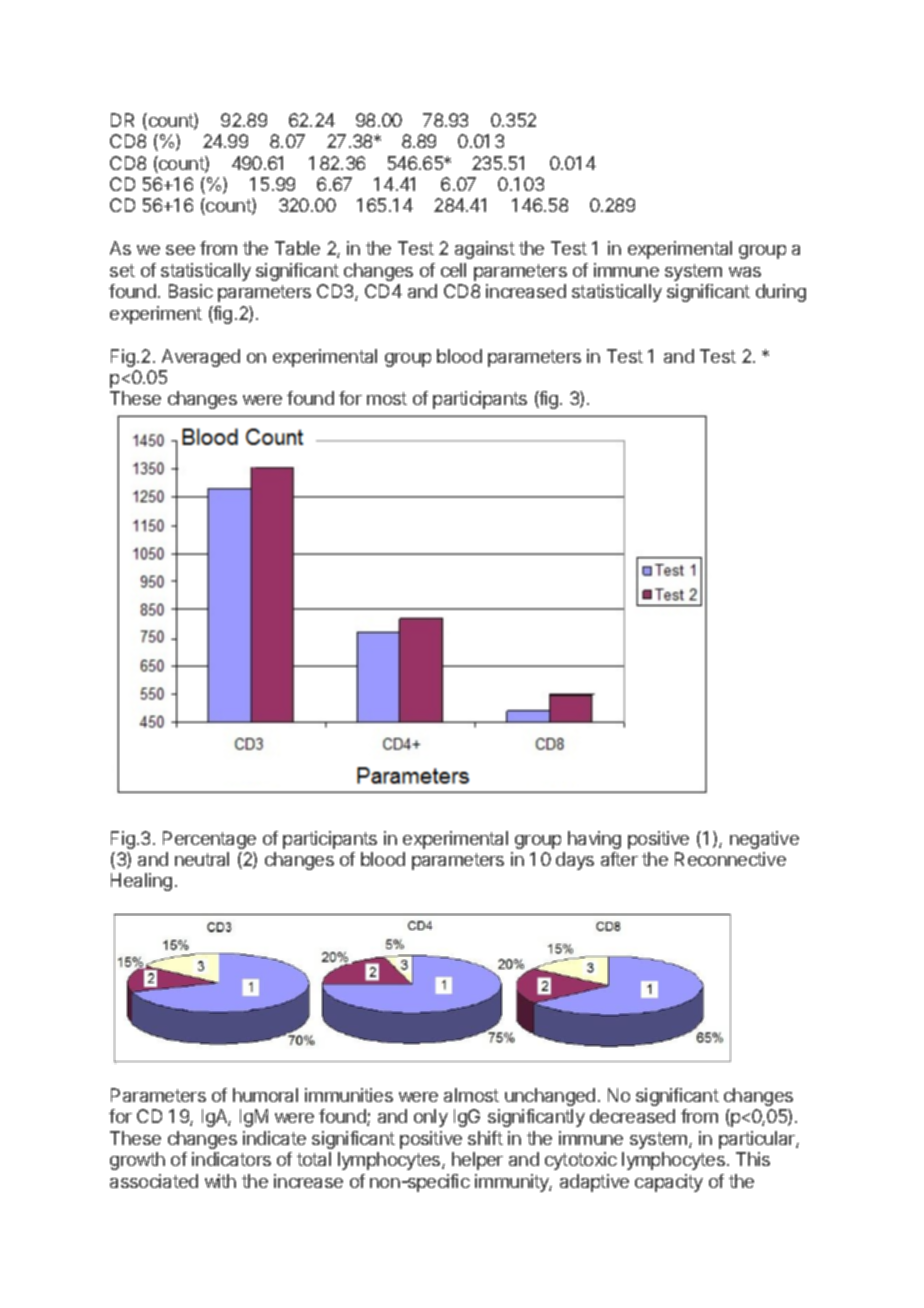 The width and height of the image is (924, 1308). I want to click on was, so click(745, 272).
